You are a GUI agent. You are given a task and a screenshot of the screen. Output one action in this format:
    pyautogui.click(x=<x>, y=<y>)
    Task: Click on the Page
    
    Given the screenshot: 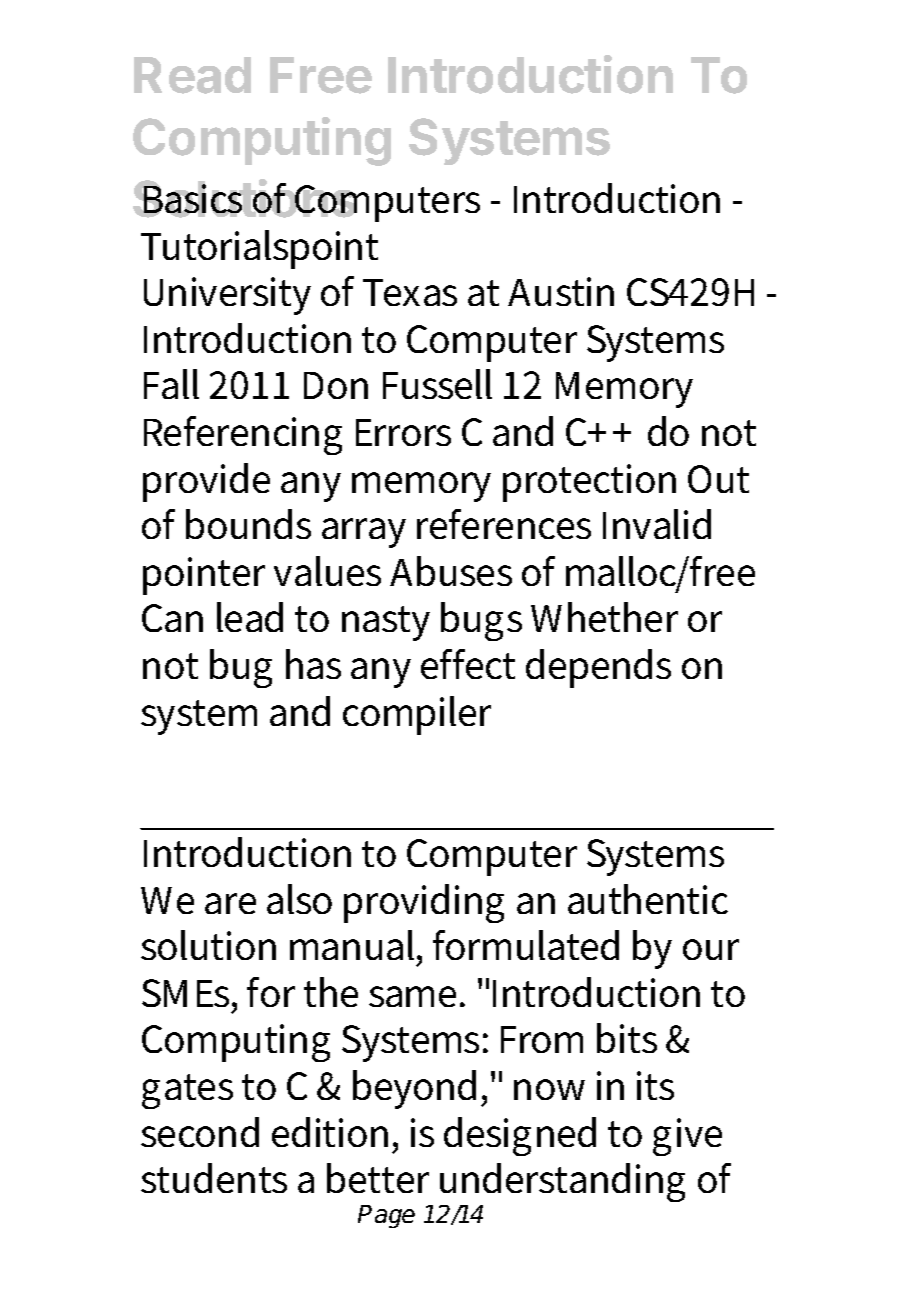 What is the action you would take?
    pyautogui.click(x=386, y=1216)
